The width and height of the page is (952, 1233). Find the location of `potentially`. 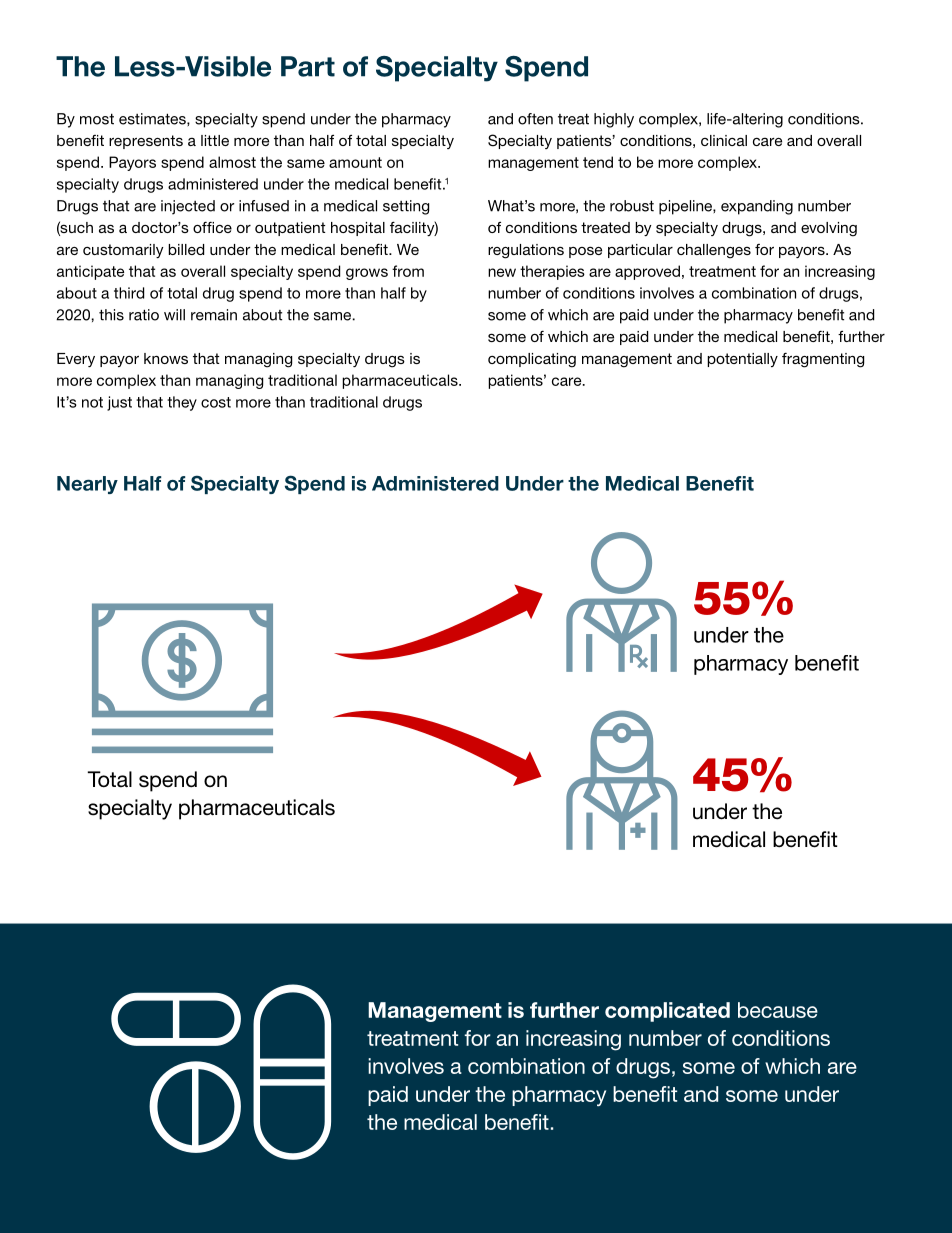

potentially is located at coordinates (742, 360).
